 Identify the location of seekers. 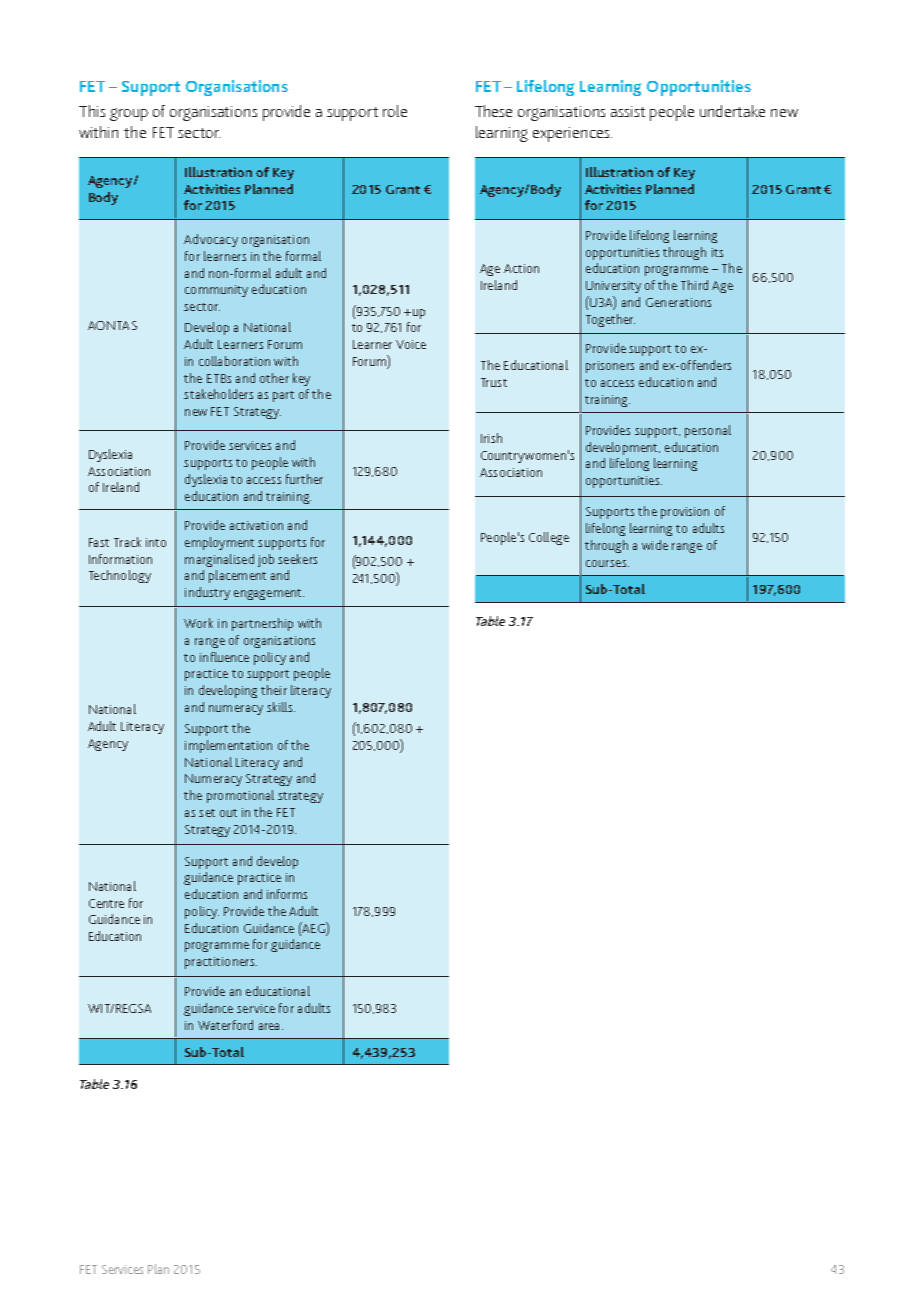
(297, 559).
